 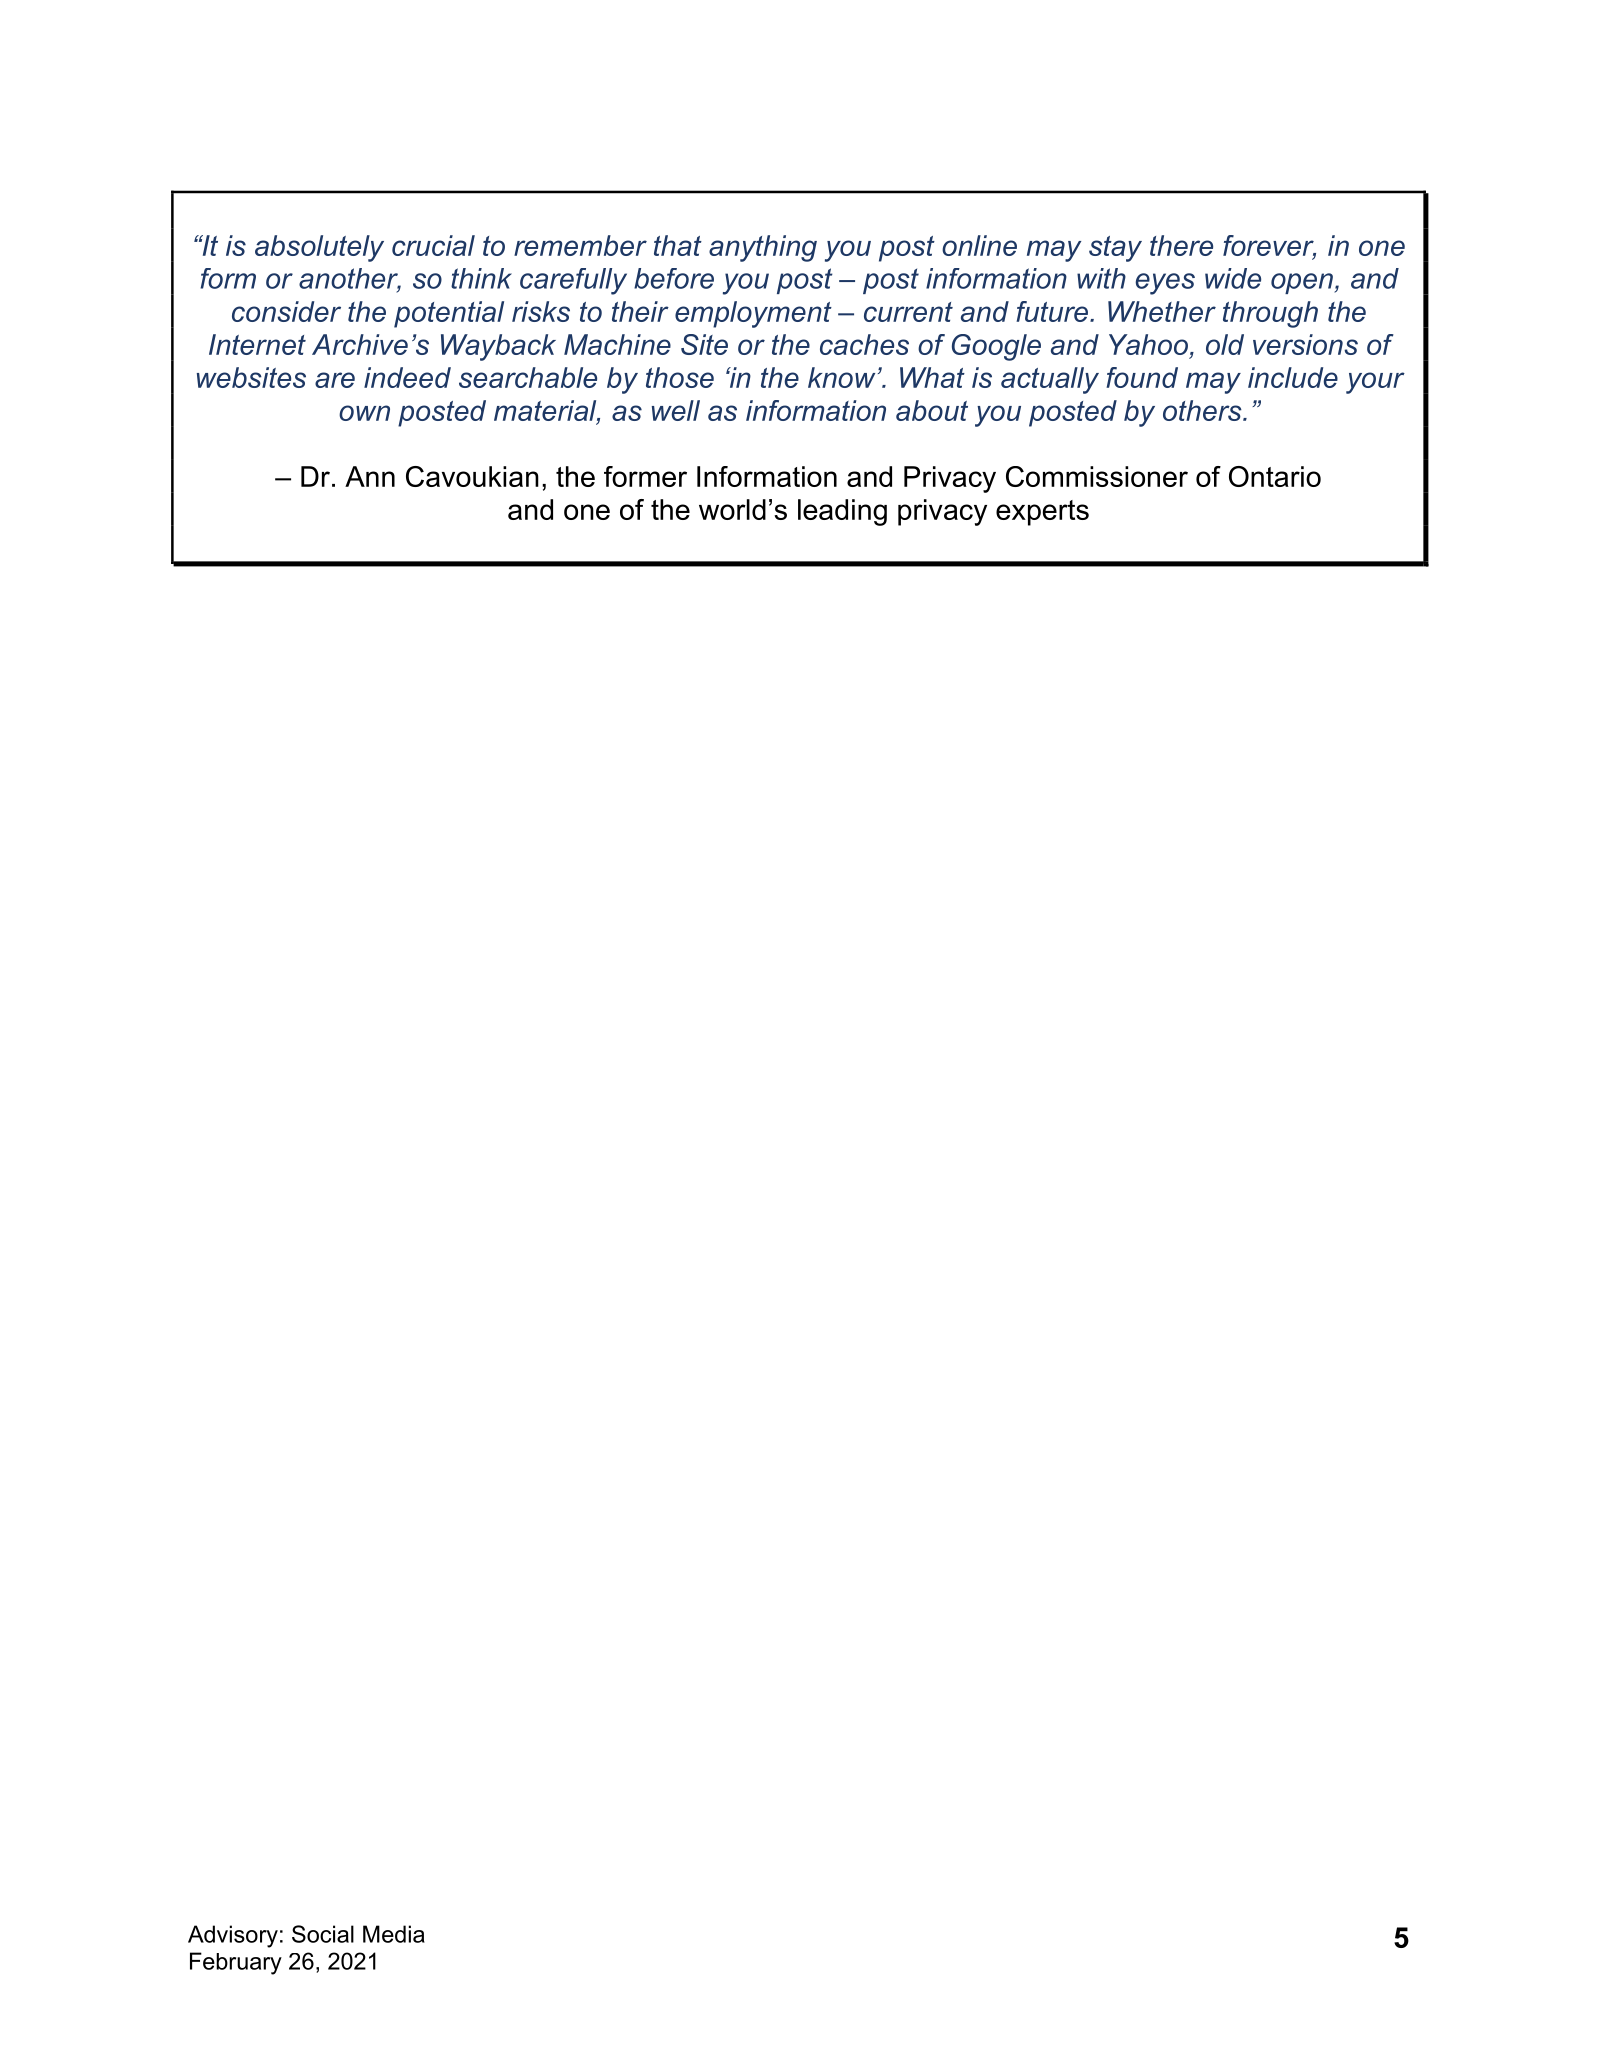 I want to click on employment, so click(x=753, y=314).
